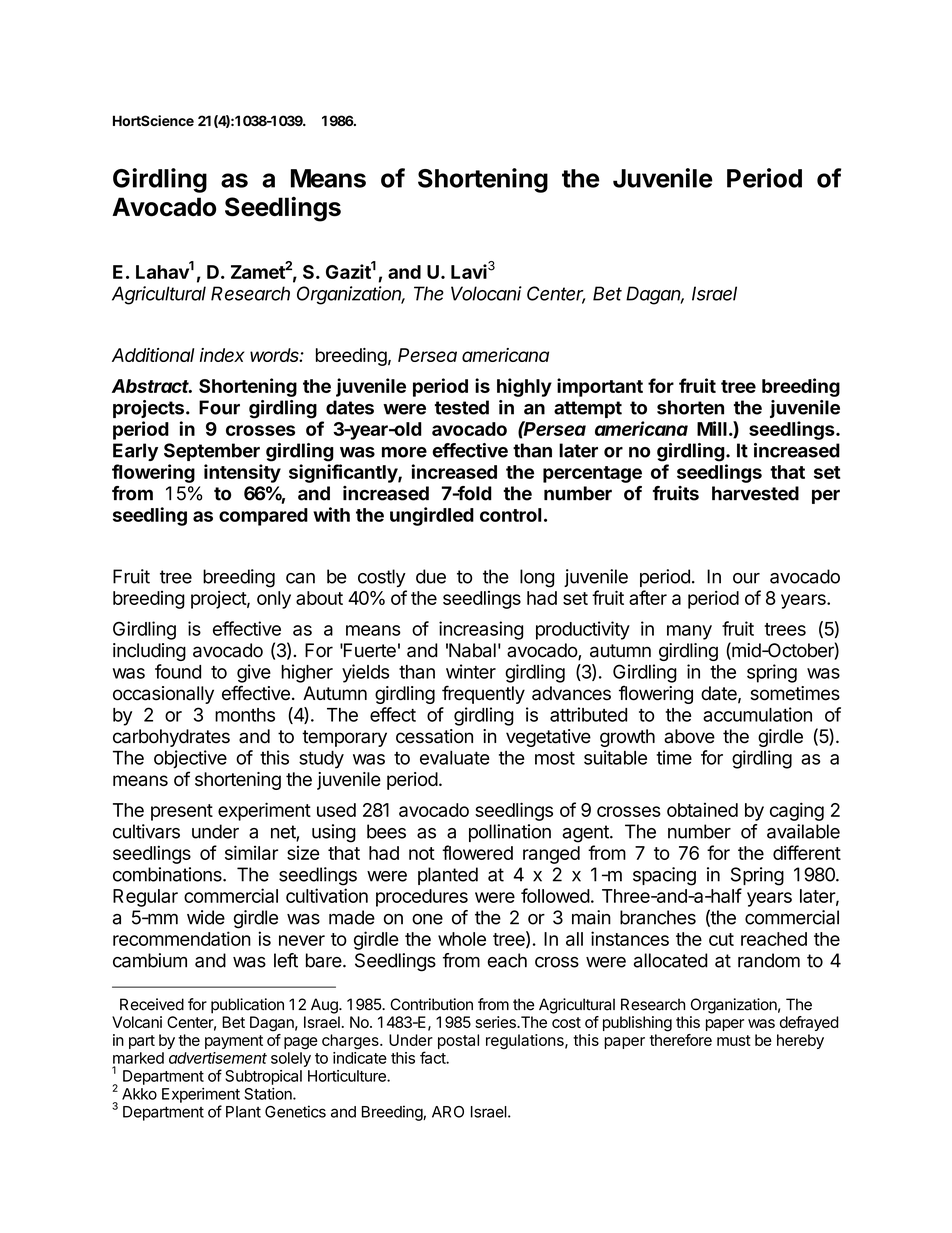 The image size is (952, 1233). I want to click on tested, so click(462, 407).
